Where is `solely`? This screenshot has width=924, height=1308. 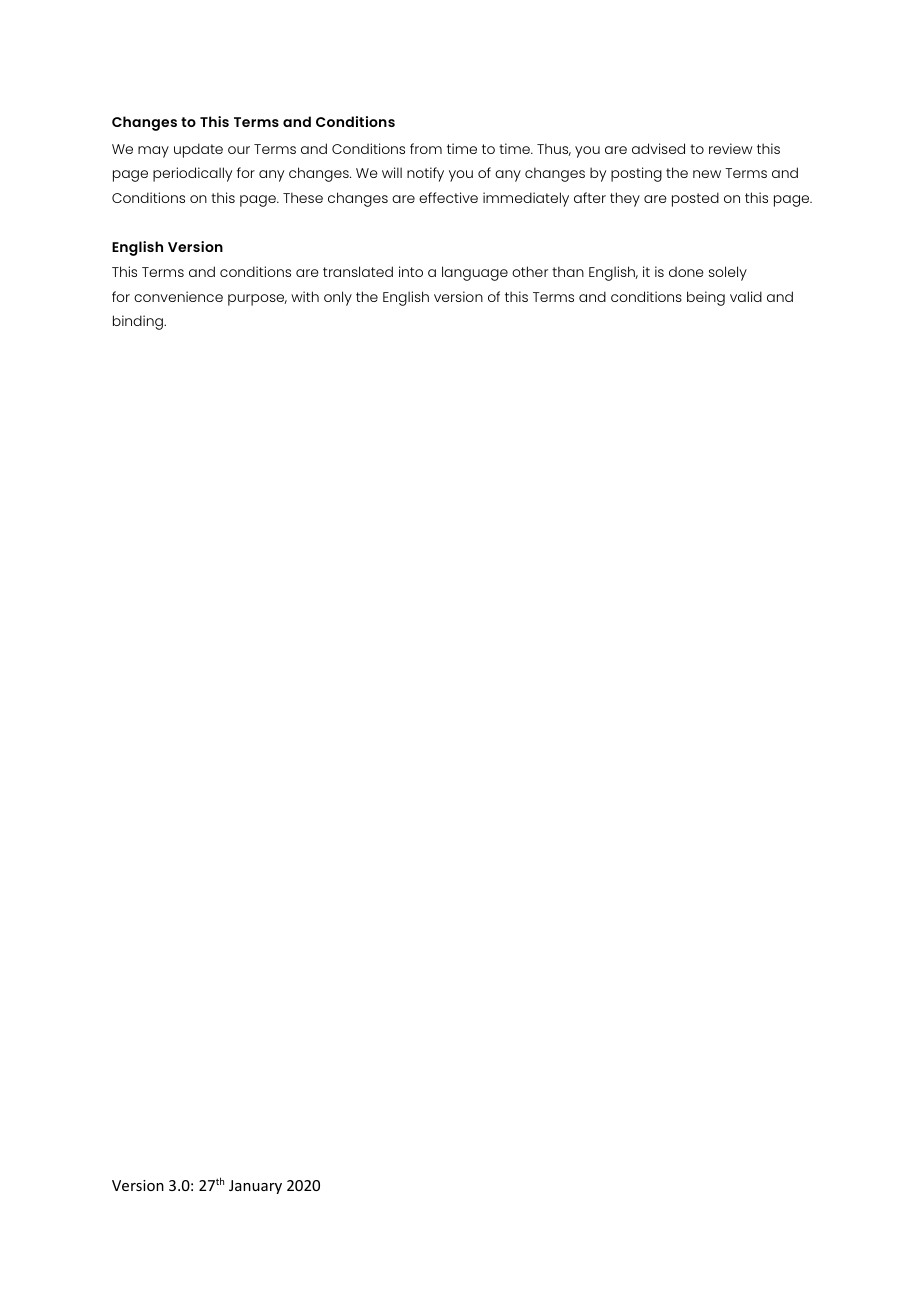 solely is located at coordinates (728, 273).
